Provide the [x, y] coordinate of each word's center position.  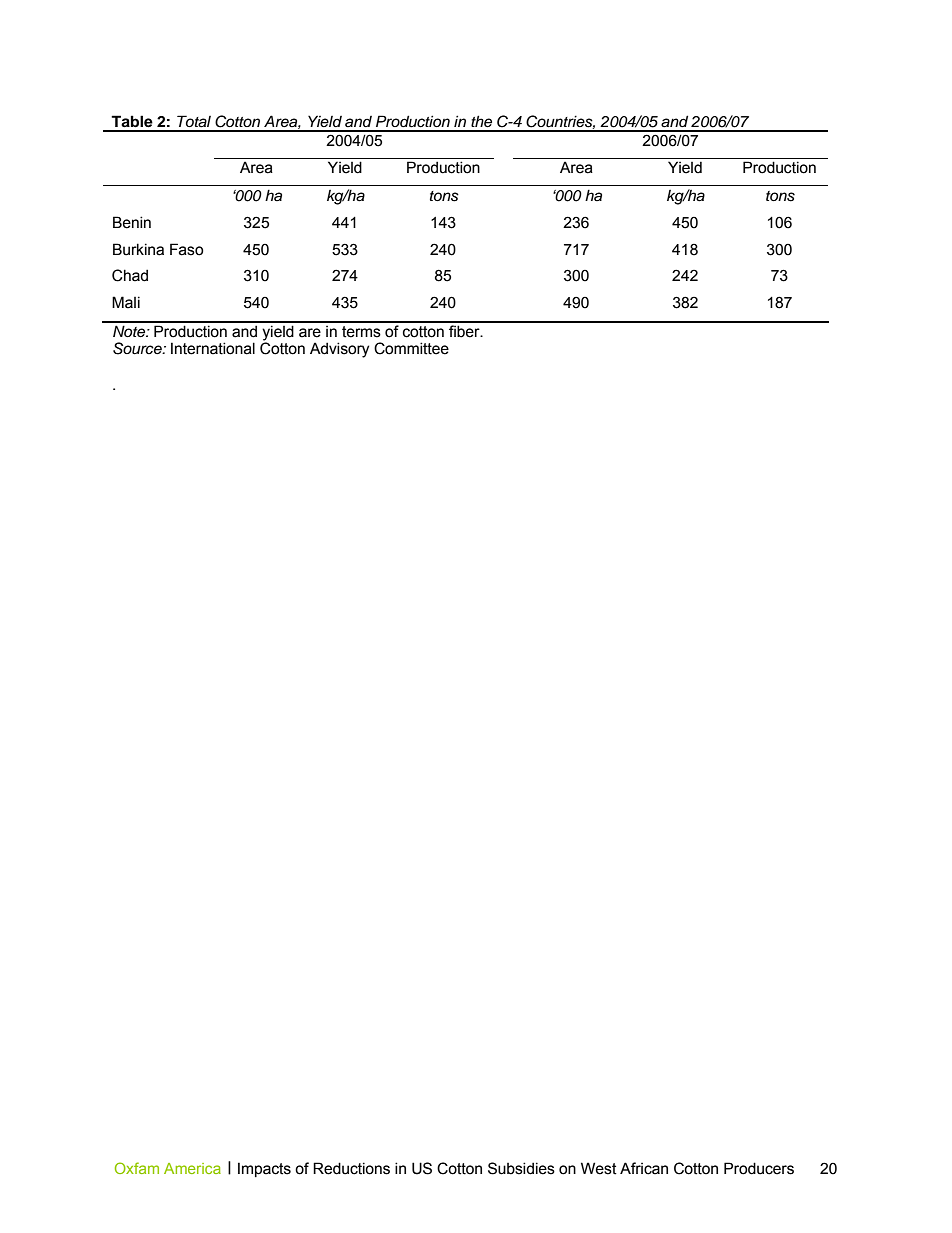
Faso [187, 249]
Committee [411, 348]
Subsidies [521, 1168]
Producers [759, 1168]
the [481, 121]
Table [132, 121]
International [213, 348]
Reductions [351, 1168]
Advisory [339, 350]
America [192, 1168]
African [644, 1168]
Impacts [264, 1169]
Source [138, 348]
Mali [126, 302]
